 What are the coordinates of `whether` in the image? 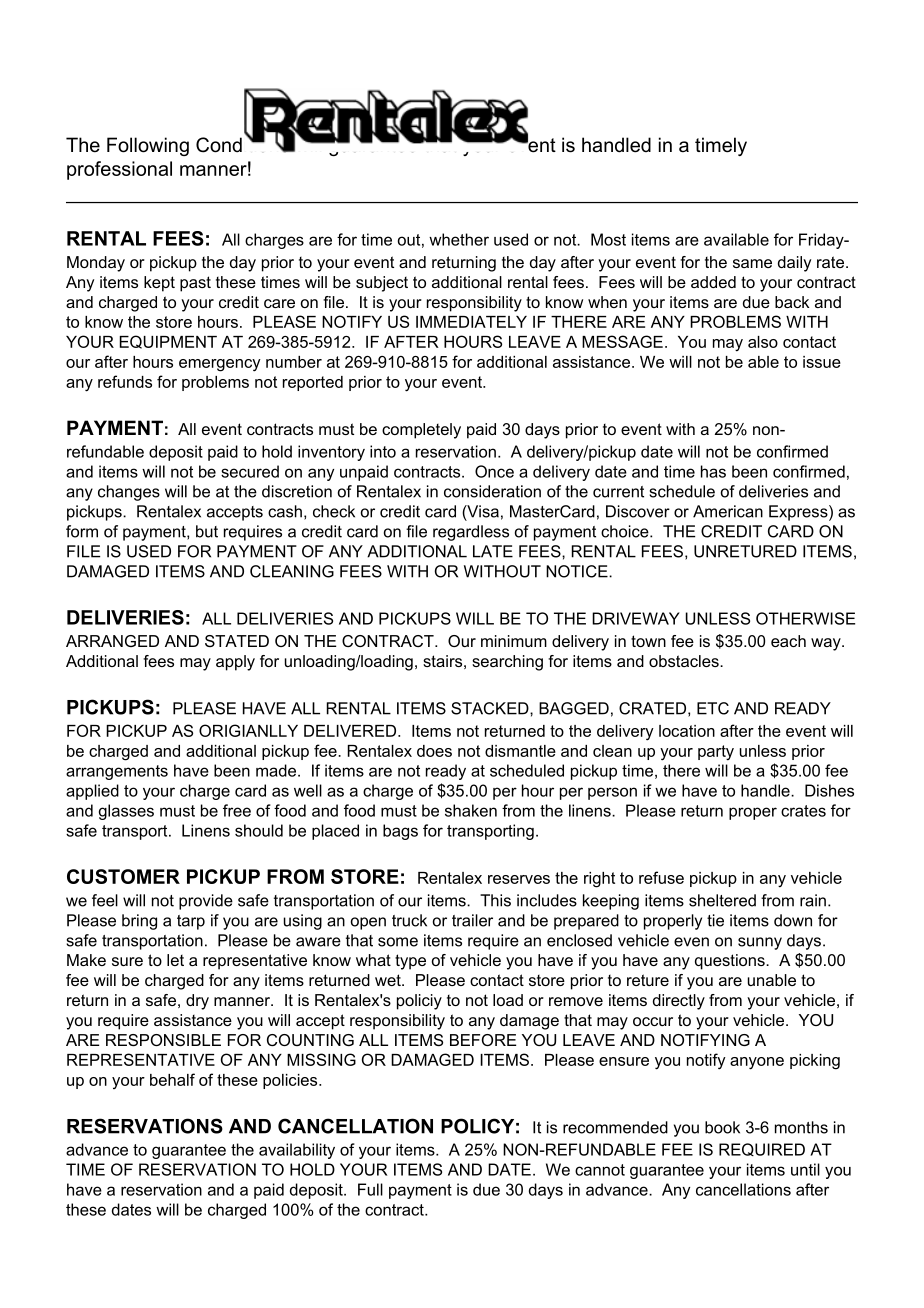 It's located at (459, 239).
